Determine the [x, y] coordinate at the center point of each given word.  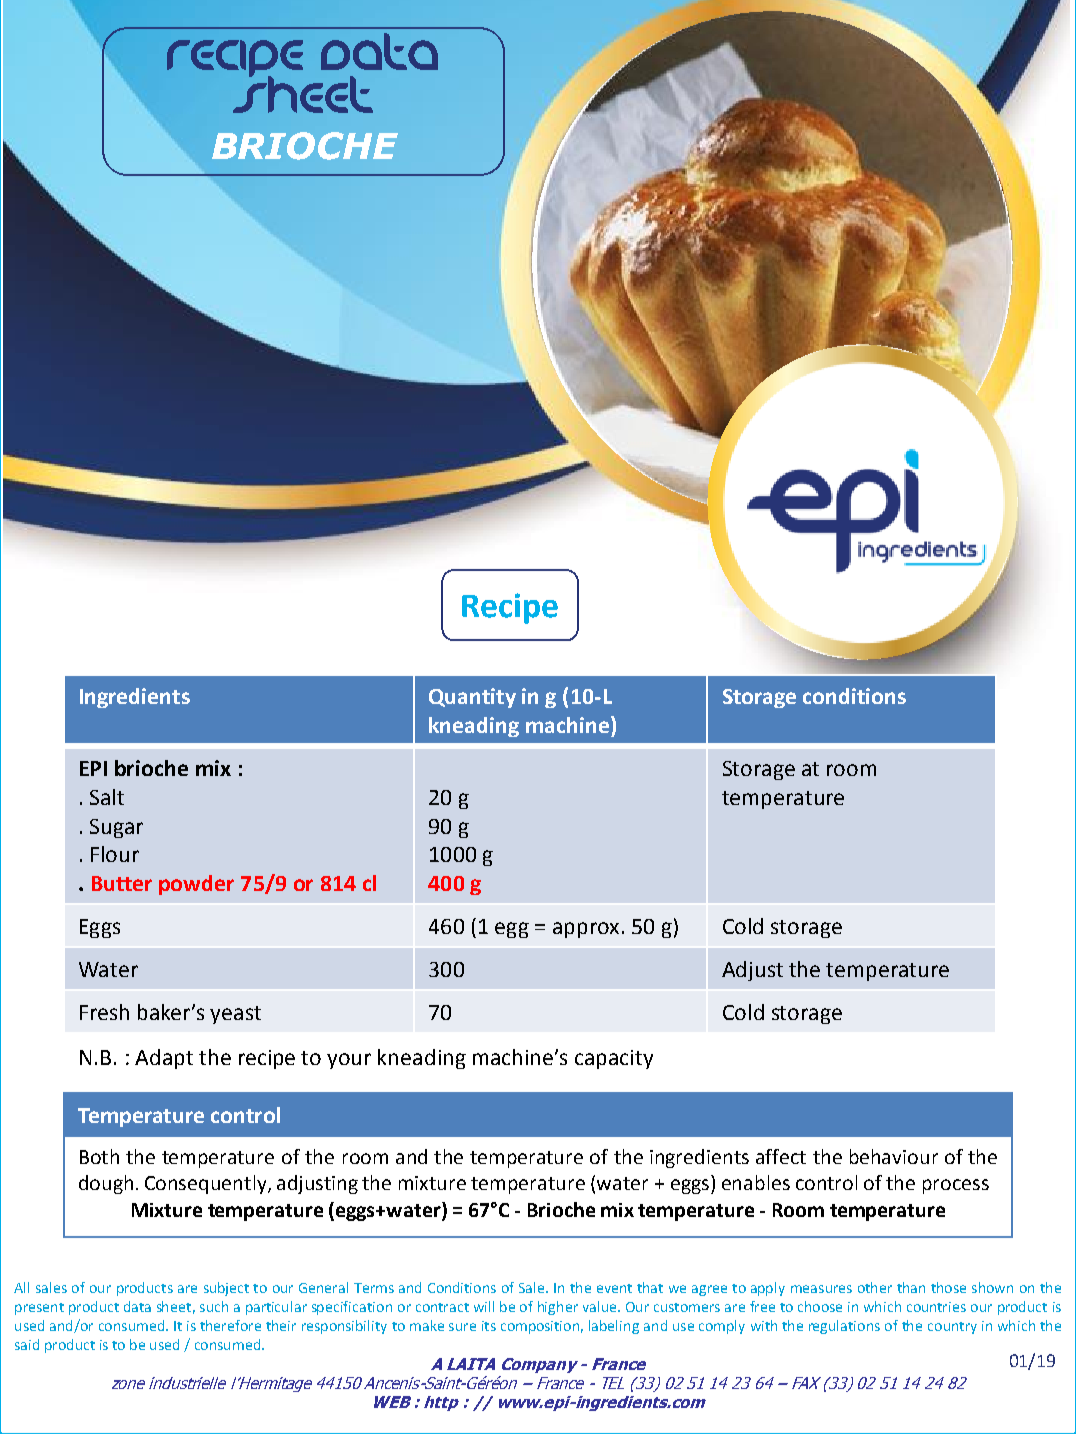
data [137, 1306]
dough [106, 1184]
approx [586, 930]
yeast [235, 1015]
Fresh [104, 1012]
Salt [107, 797]
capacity [614, 1059]
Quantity [472, 698]
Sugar [116, 828]
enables [756, 1182]
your [349, 1061]
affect [781, 1156]
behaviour [894, 1156]
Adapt [164, 1059]
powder [196, 885]
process [956, 1186]
